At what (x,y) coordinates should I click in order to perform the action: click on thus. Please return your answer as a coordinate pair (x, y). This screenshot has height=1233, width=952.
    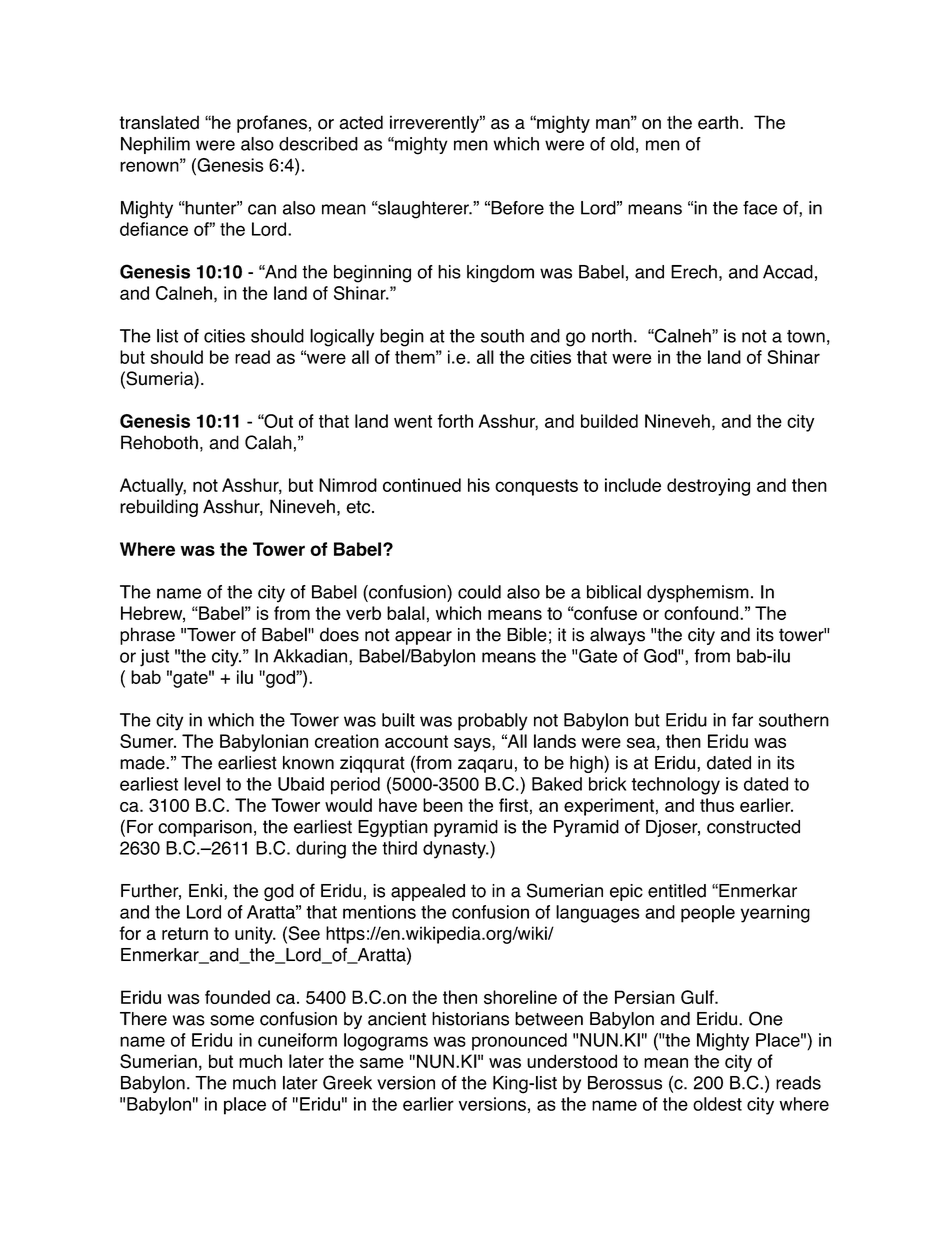
    Looking at the image, I should click on (717, 805).
